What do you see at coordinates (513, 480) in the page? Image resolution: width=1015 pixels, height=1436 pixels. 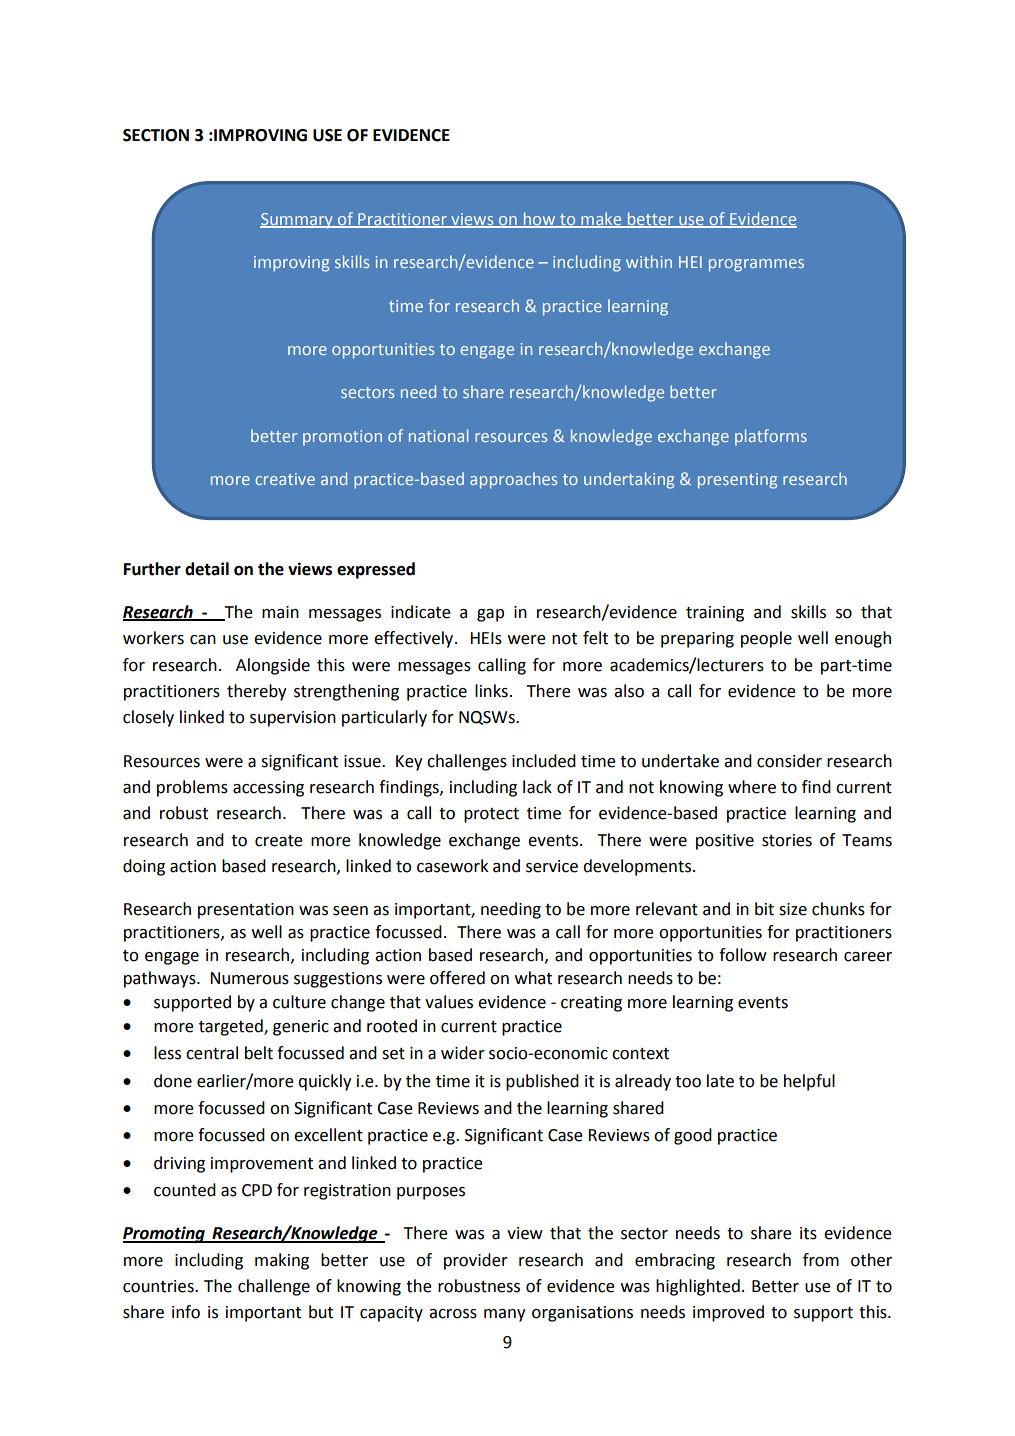 I see `approaches` at bounding box center [513, 480].
